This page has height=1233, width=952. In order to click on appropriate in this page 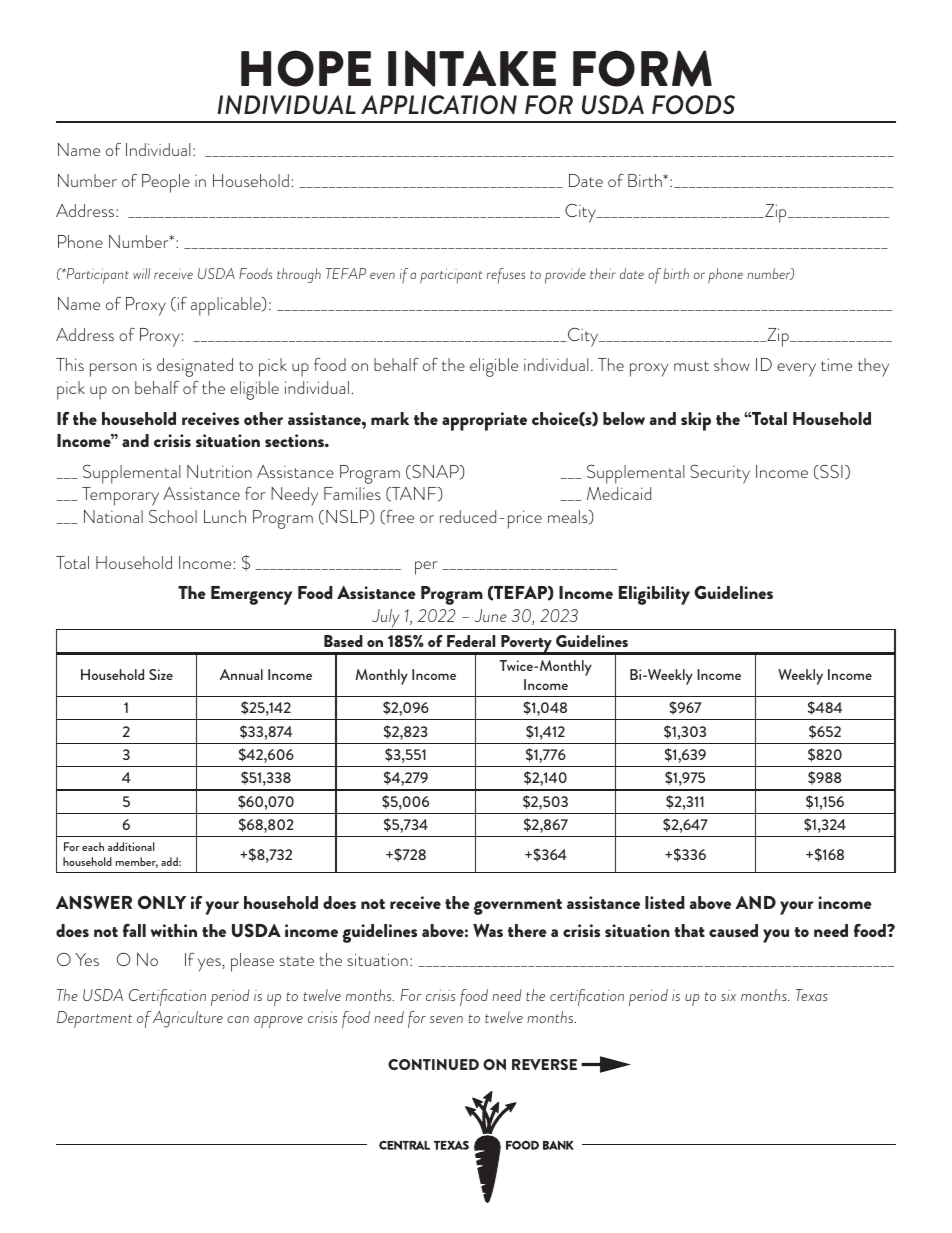, I will do `click(484, 421)`.
